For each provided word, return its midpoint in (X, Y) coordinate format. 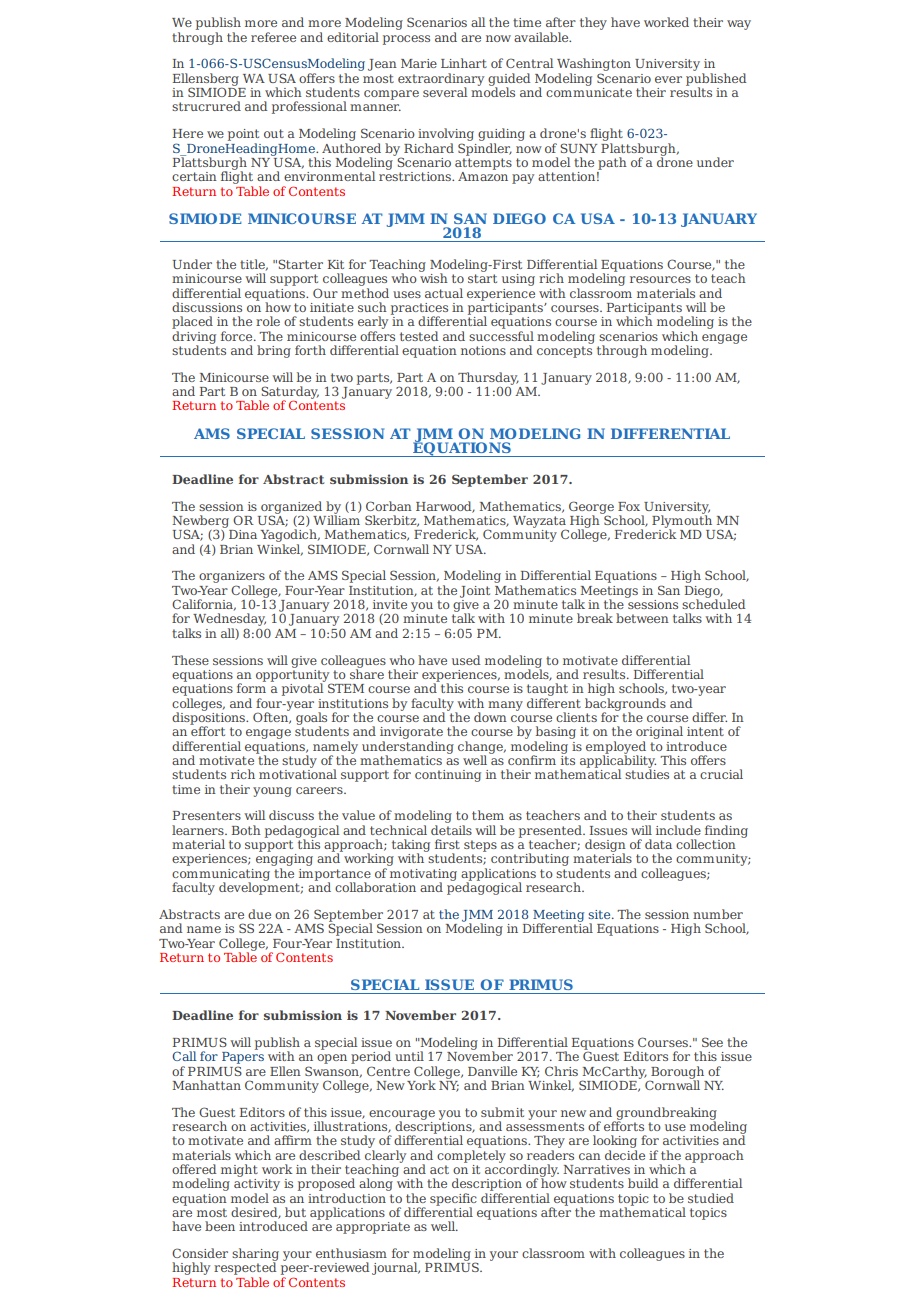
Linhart (464, 63)
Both (246, 830)
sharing (255, 1255)
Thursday (488, 379)
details (451, 830)
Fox (629, 506)
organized (291, 508)
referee (273, 37)
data (658, 844)
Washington (594, 66)
